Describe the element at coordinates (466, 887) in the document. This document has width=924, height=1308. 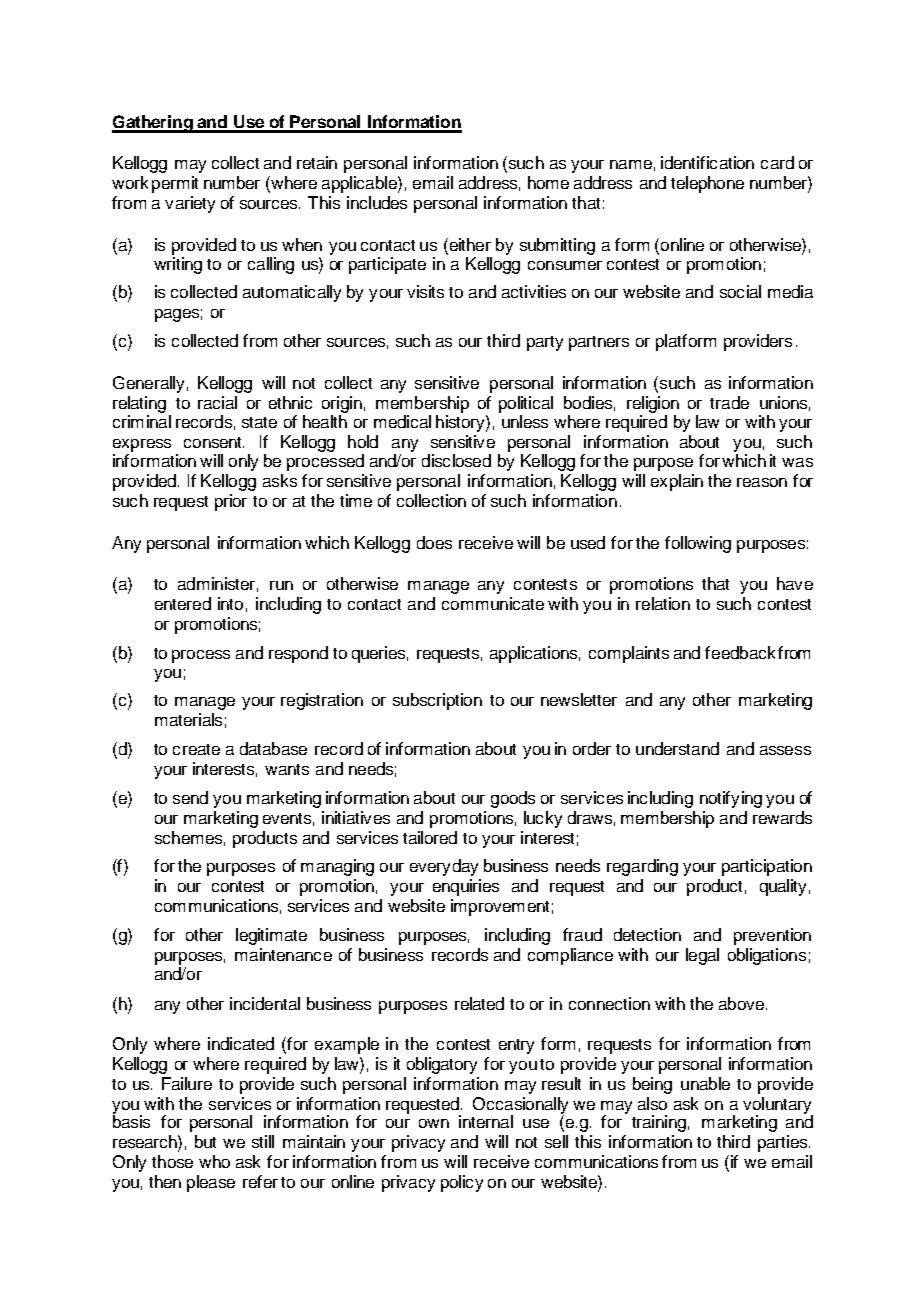
I see `enquiries` at that location.
